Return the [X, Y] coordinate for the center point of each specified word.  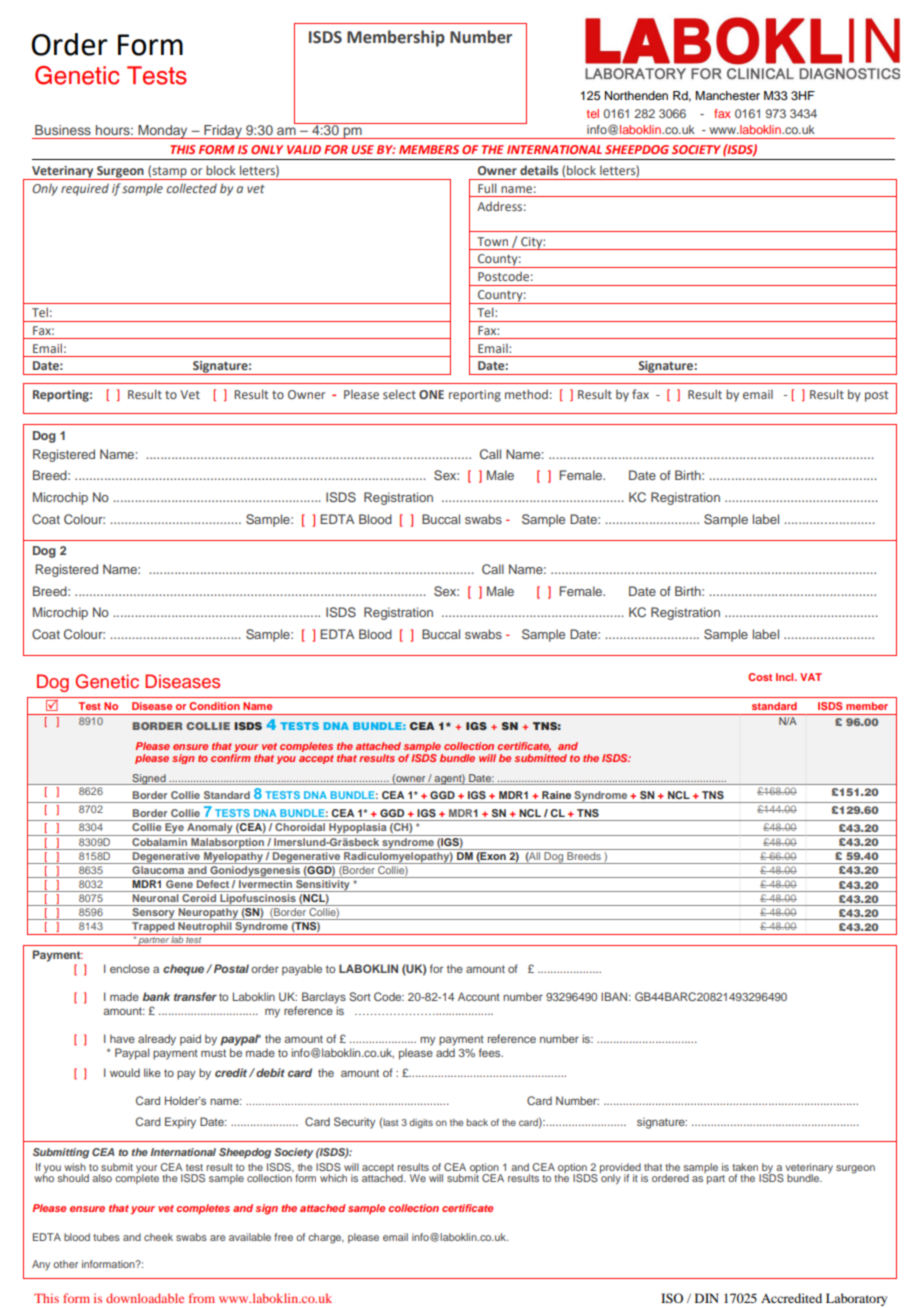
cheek [158, 1237]
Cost [760, 677]
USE [362, 149]
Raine [556, 795]
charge [326, 1238]
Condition [214, 706]
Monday [163, 132]
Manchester [727, 95]
